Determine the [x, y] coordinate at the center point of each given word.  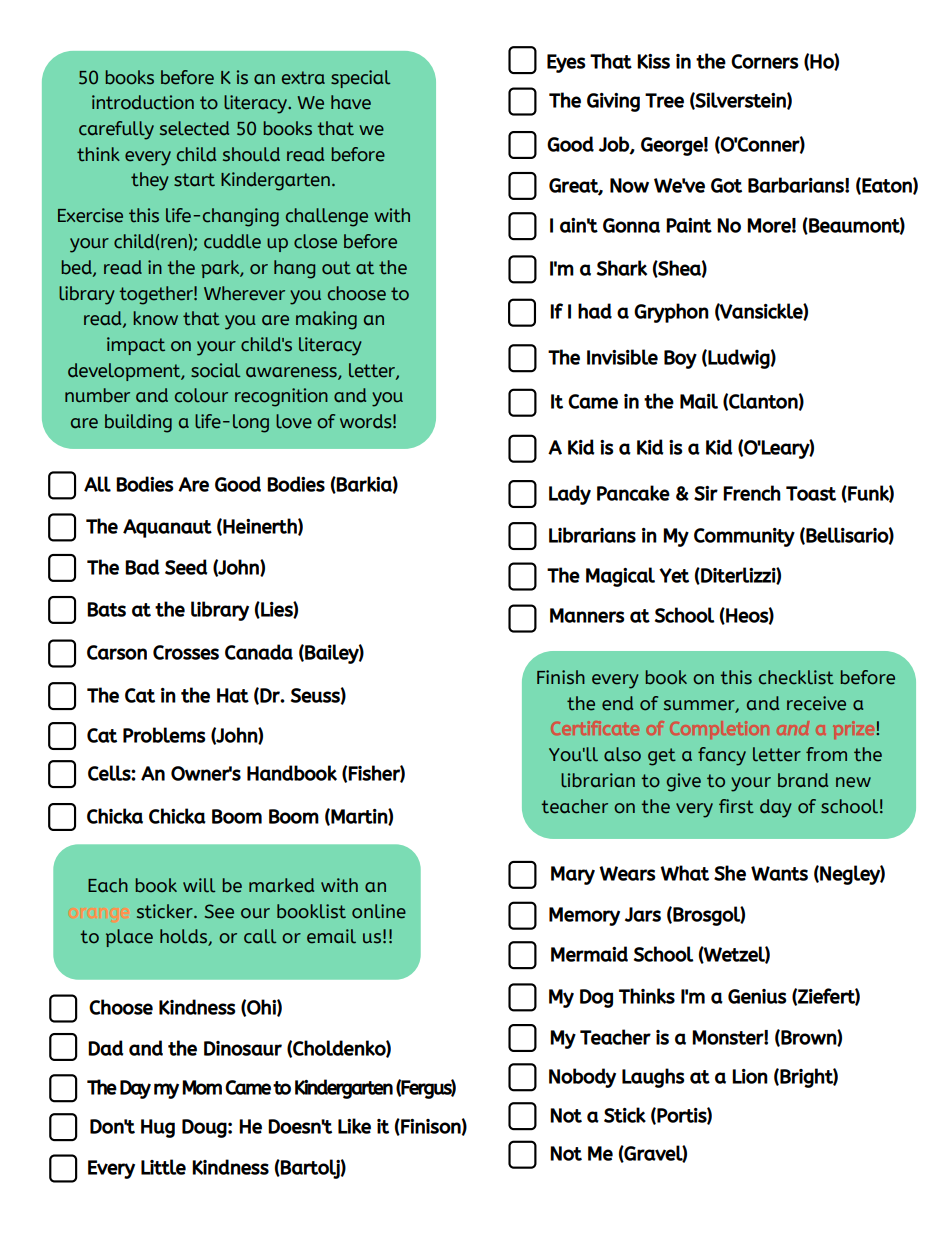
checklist [796, 677]
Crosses [186, 652]
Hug [158, 1128]
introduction [143, 102]
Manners [587, 615]
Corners [765, 61]
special [360, 79]
